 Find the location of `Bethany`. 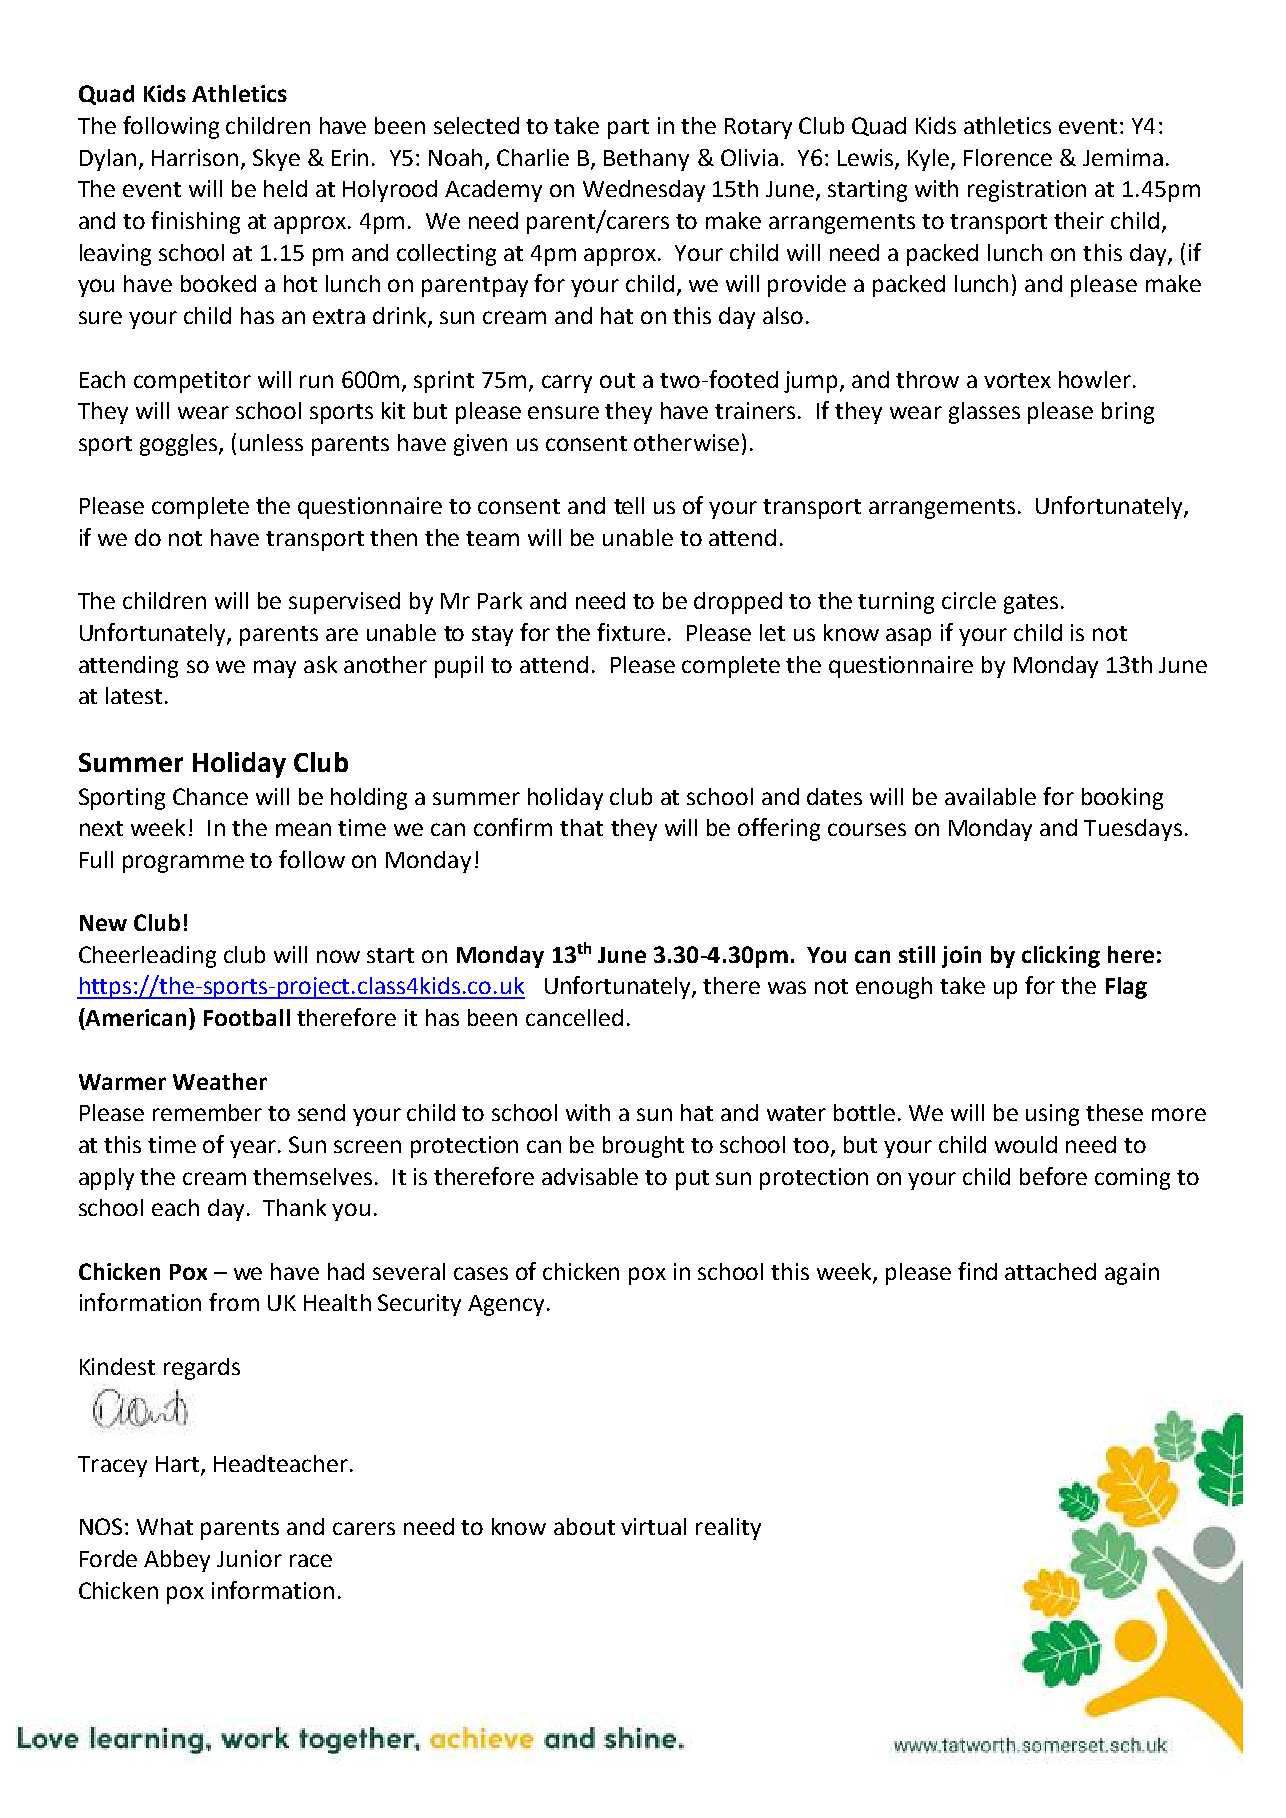

Bethany is located at coordinates (646, 160).
